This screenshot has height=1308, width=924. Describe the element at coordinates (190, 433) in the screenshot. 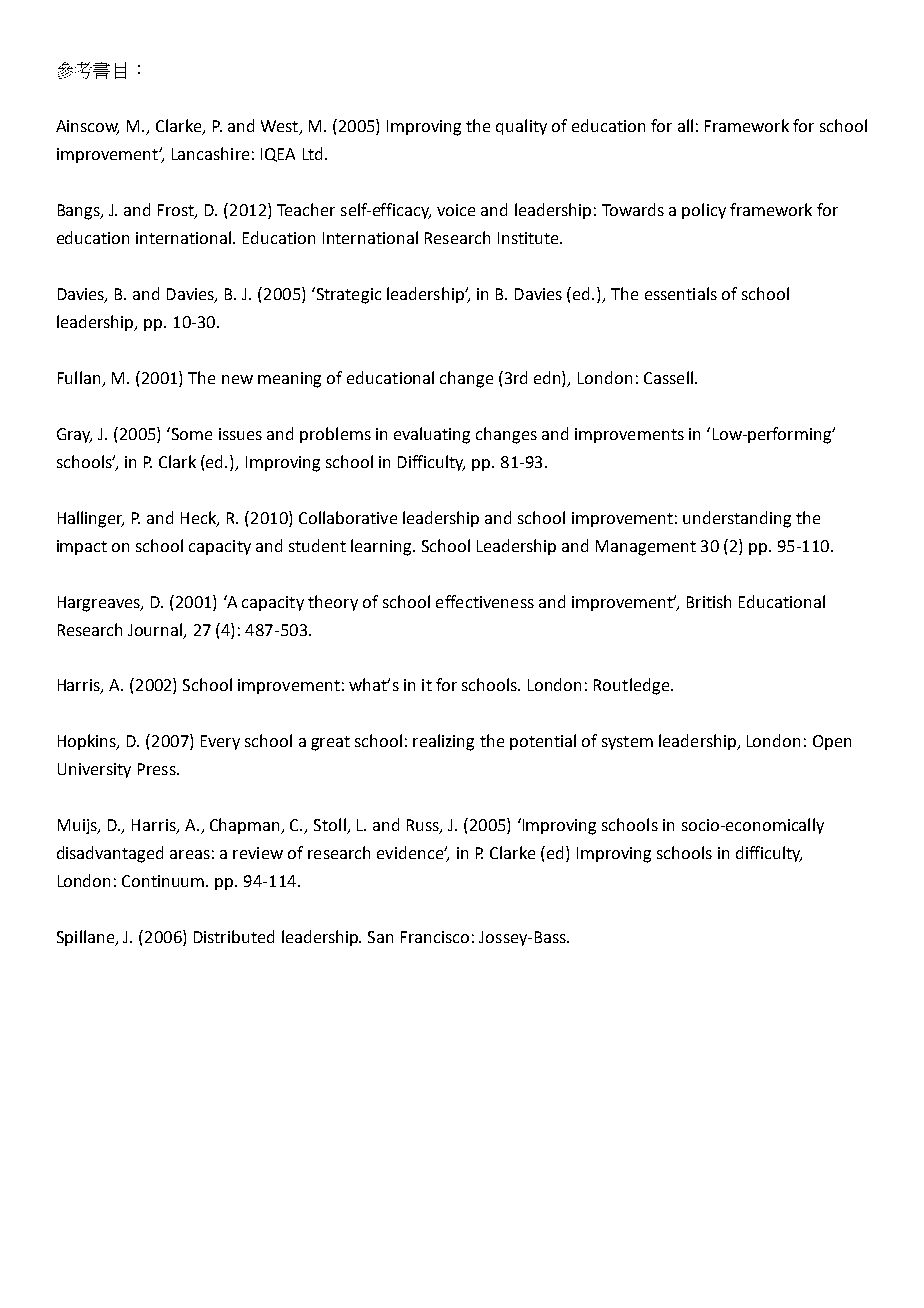

I see `Some` at that location.
